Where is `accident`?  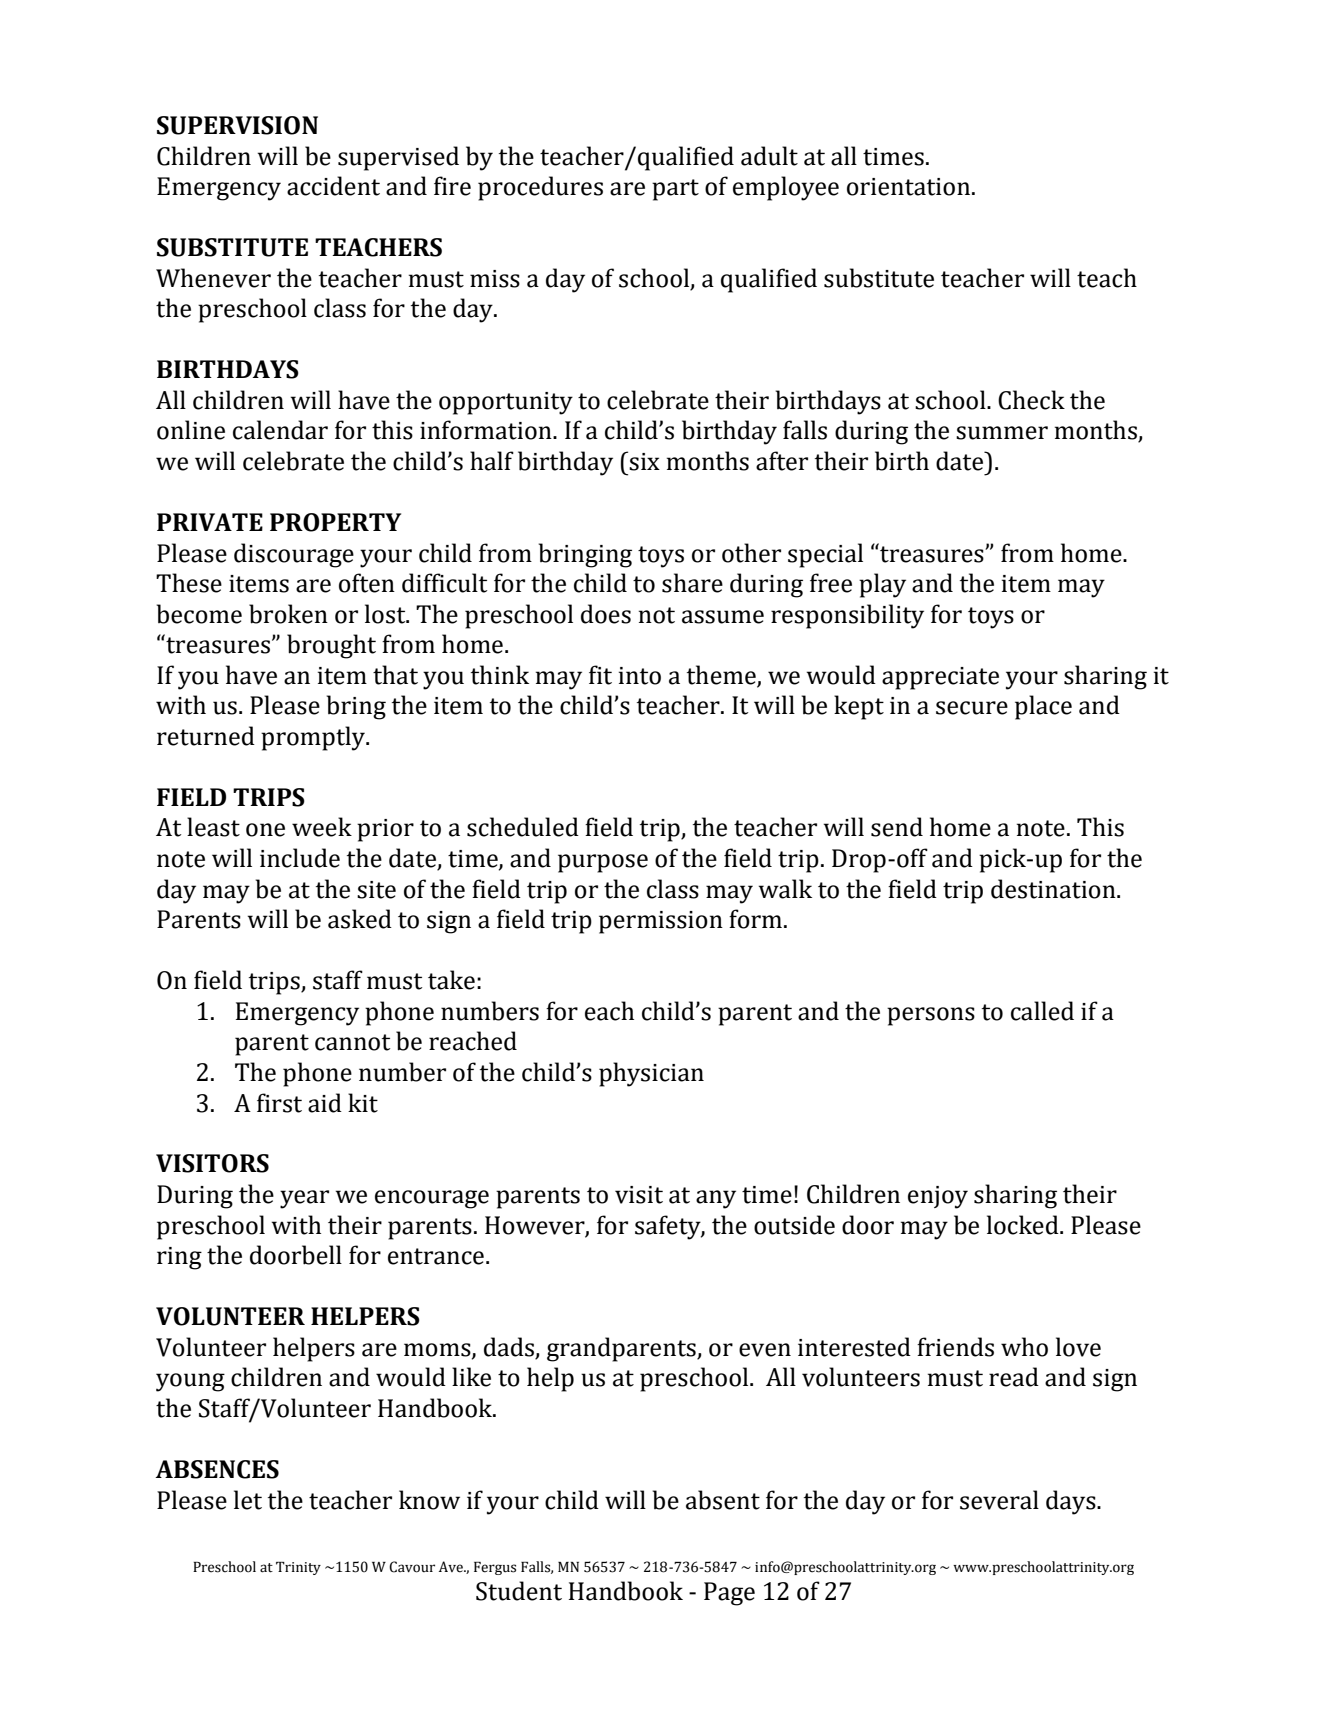
accident is located at coordinates (333, 186).
